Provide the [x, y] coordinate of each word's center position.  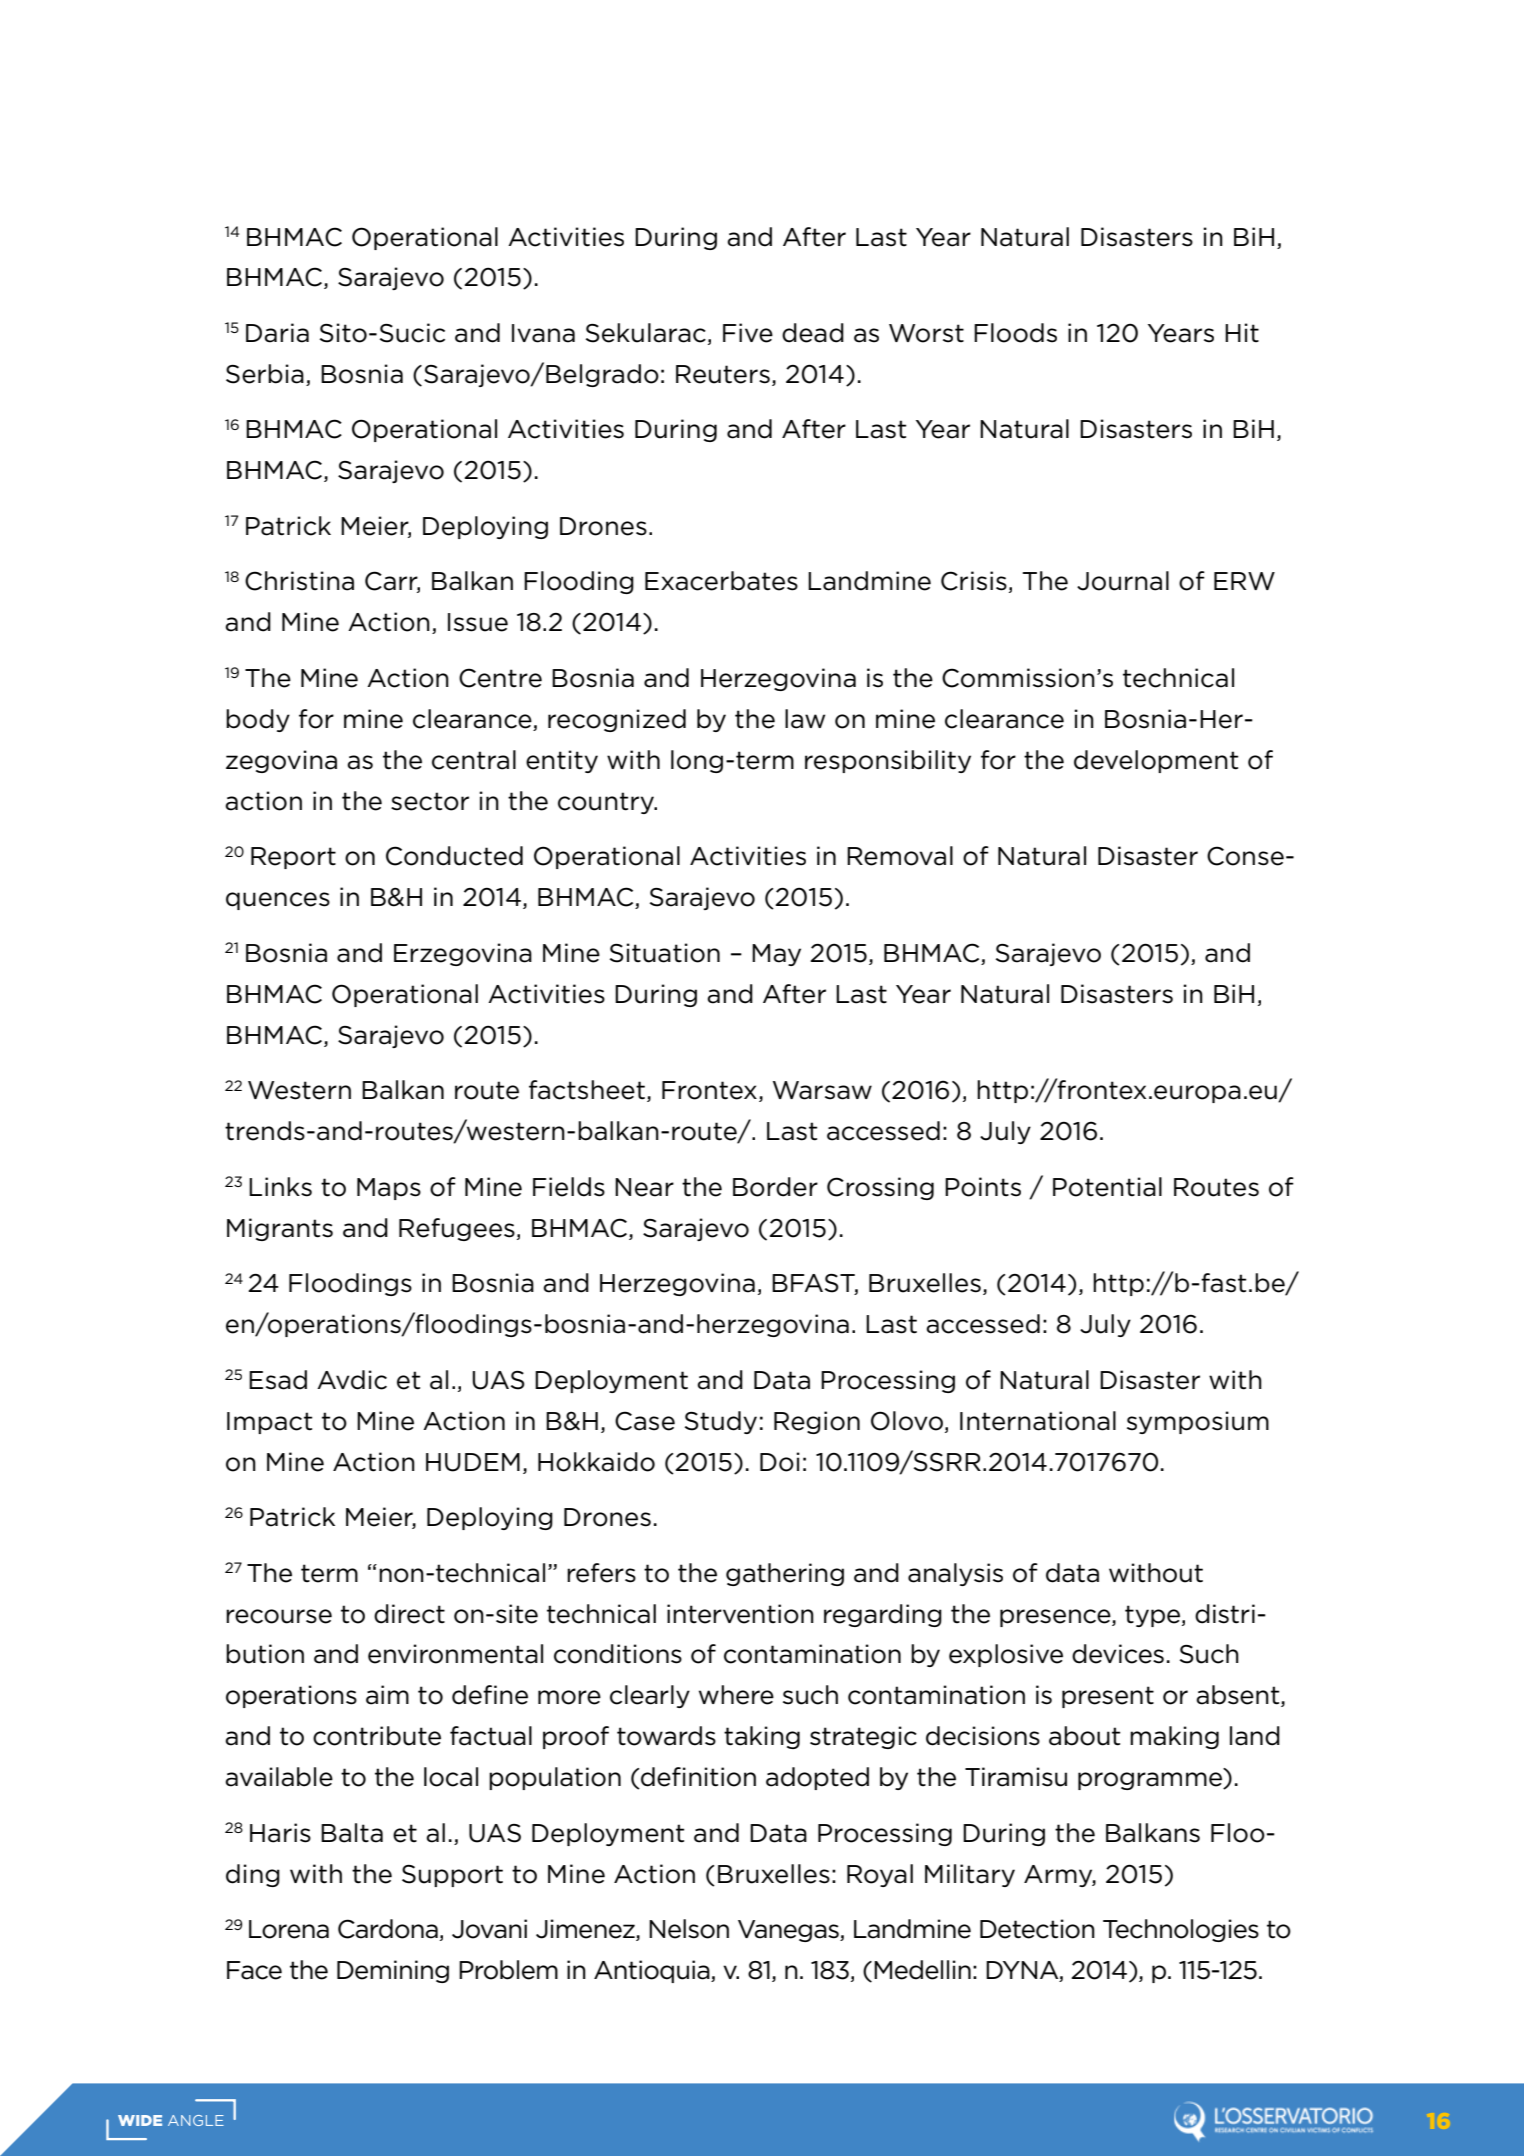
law [805, 719]
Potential [1107, 1187]
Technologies [1181, 1930]
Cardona [388, 1929]
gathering [785, 1574]
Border [775, 1187]
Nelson [689, 1929]
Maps [389, 1189]
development [1156, 761]
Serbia [265, 374]
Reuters [723, 374]
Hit [1242, 333]
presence [1056, 1618]
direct [409, 1614]
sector [430, 801]
